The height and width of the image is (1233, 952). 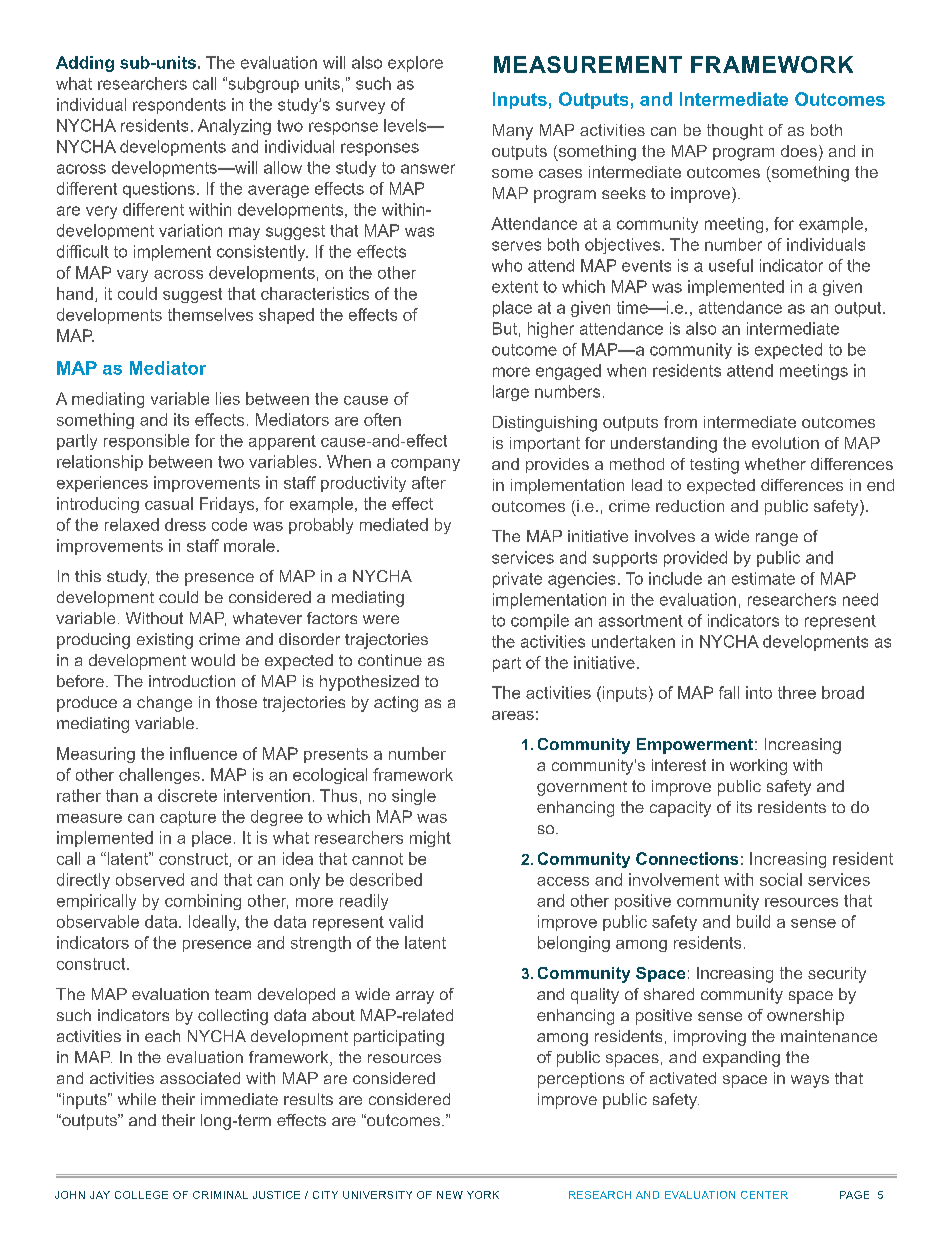 I want to click on working, so click(x=758, y=767).
